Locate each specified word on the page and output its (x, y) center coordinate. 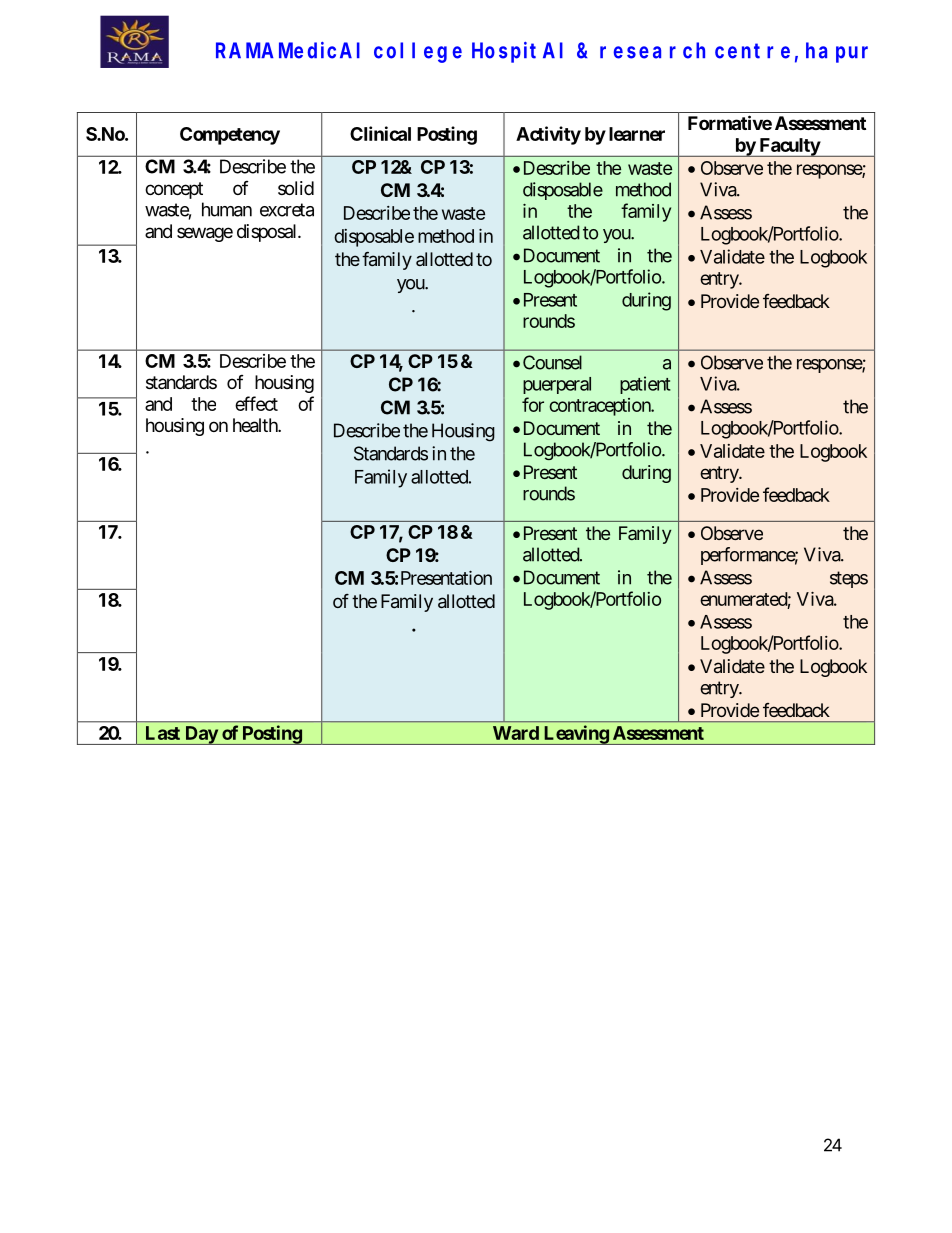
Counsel (552, 362)
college (418, 52)
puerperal (557, 385)
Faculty (789, 147)
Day (201, 735)
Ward (516, 733)
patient (645, 385)
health (256, 425)
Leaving (575, 735)
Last (163, 733)
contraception (600, 407)
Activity (548, 135)
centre (752, 51)
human (227, 209)
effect (256, 403)
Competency (230, 136)
